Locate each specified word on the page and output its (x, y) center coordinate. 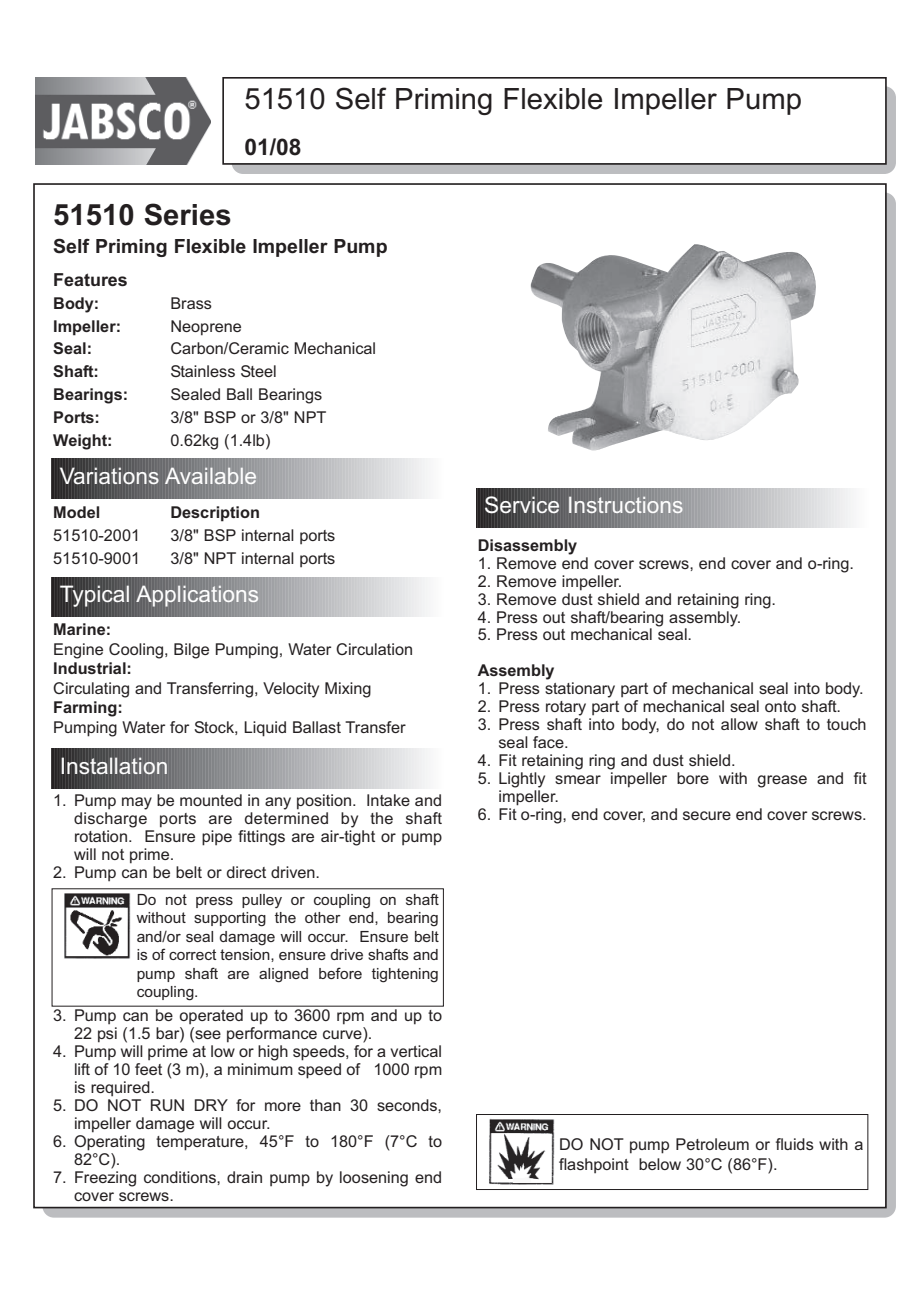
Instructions (626, 505)
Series (187, 214)
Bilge (191, 651)
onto (780, 706)
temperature (201, 1143)
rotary (566, 708)
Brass (191, 303)
